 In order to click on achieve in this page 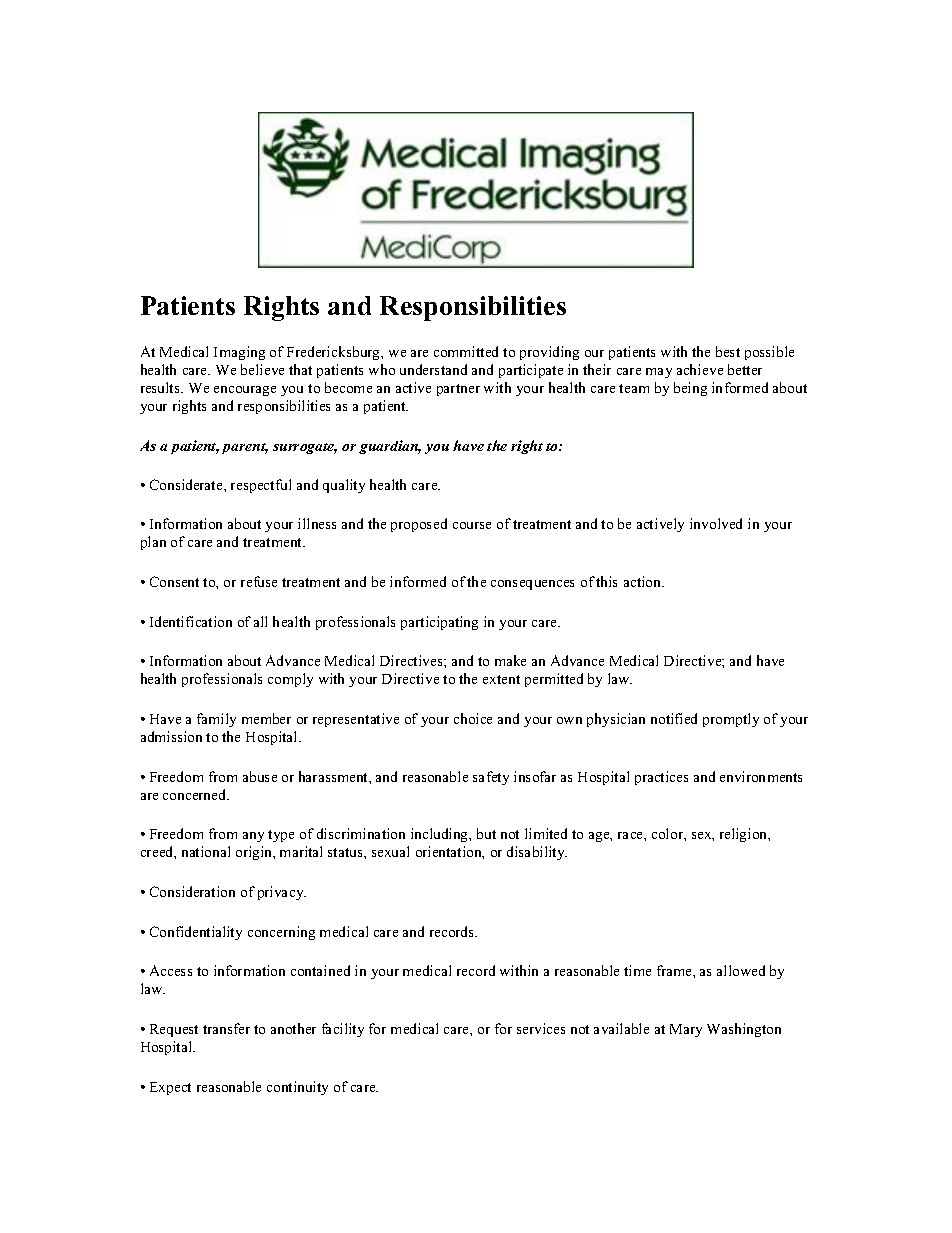, I will do `click(700, 369)`.
